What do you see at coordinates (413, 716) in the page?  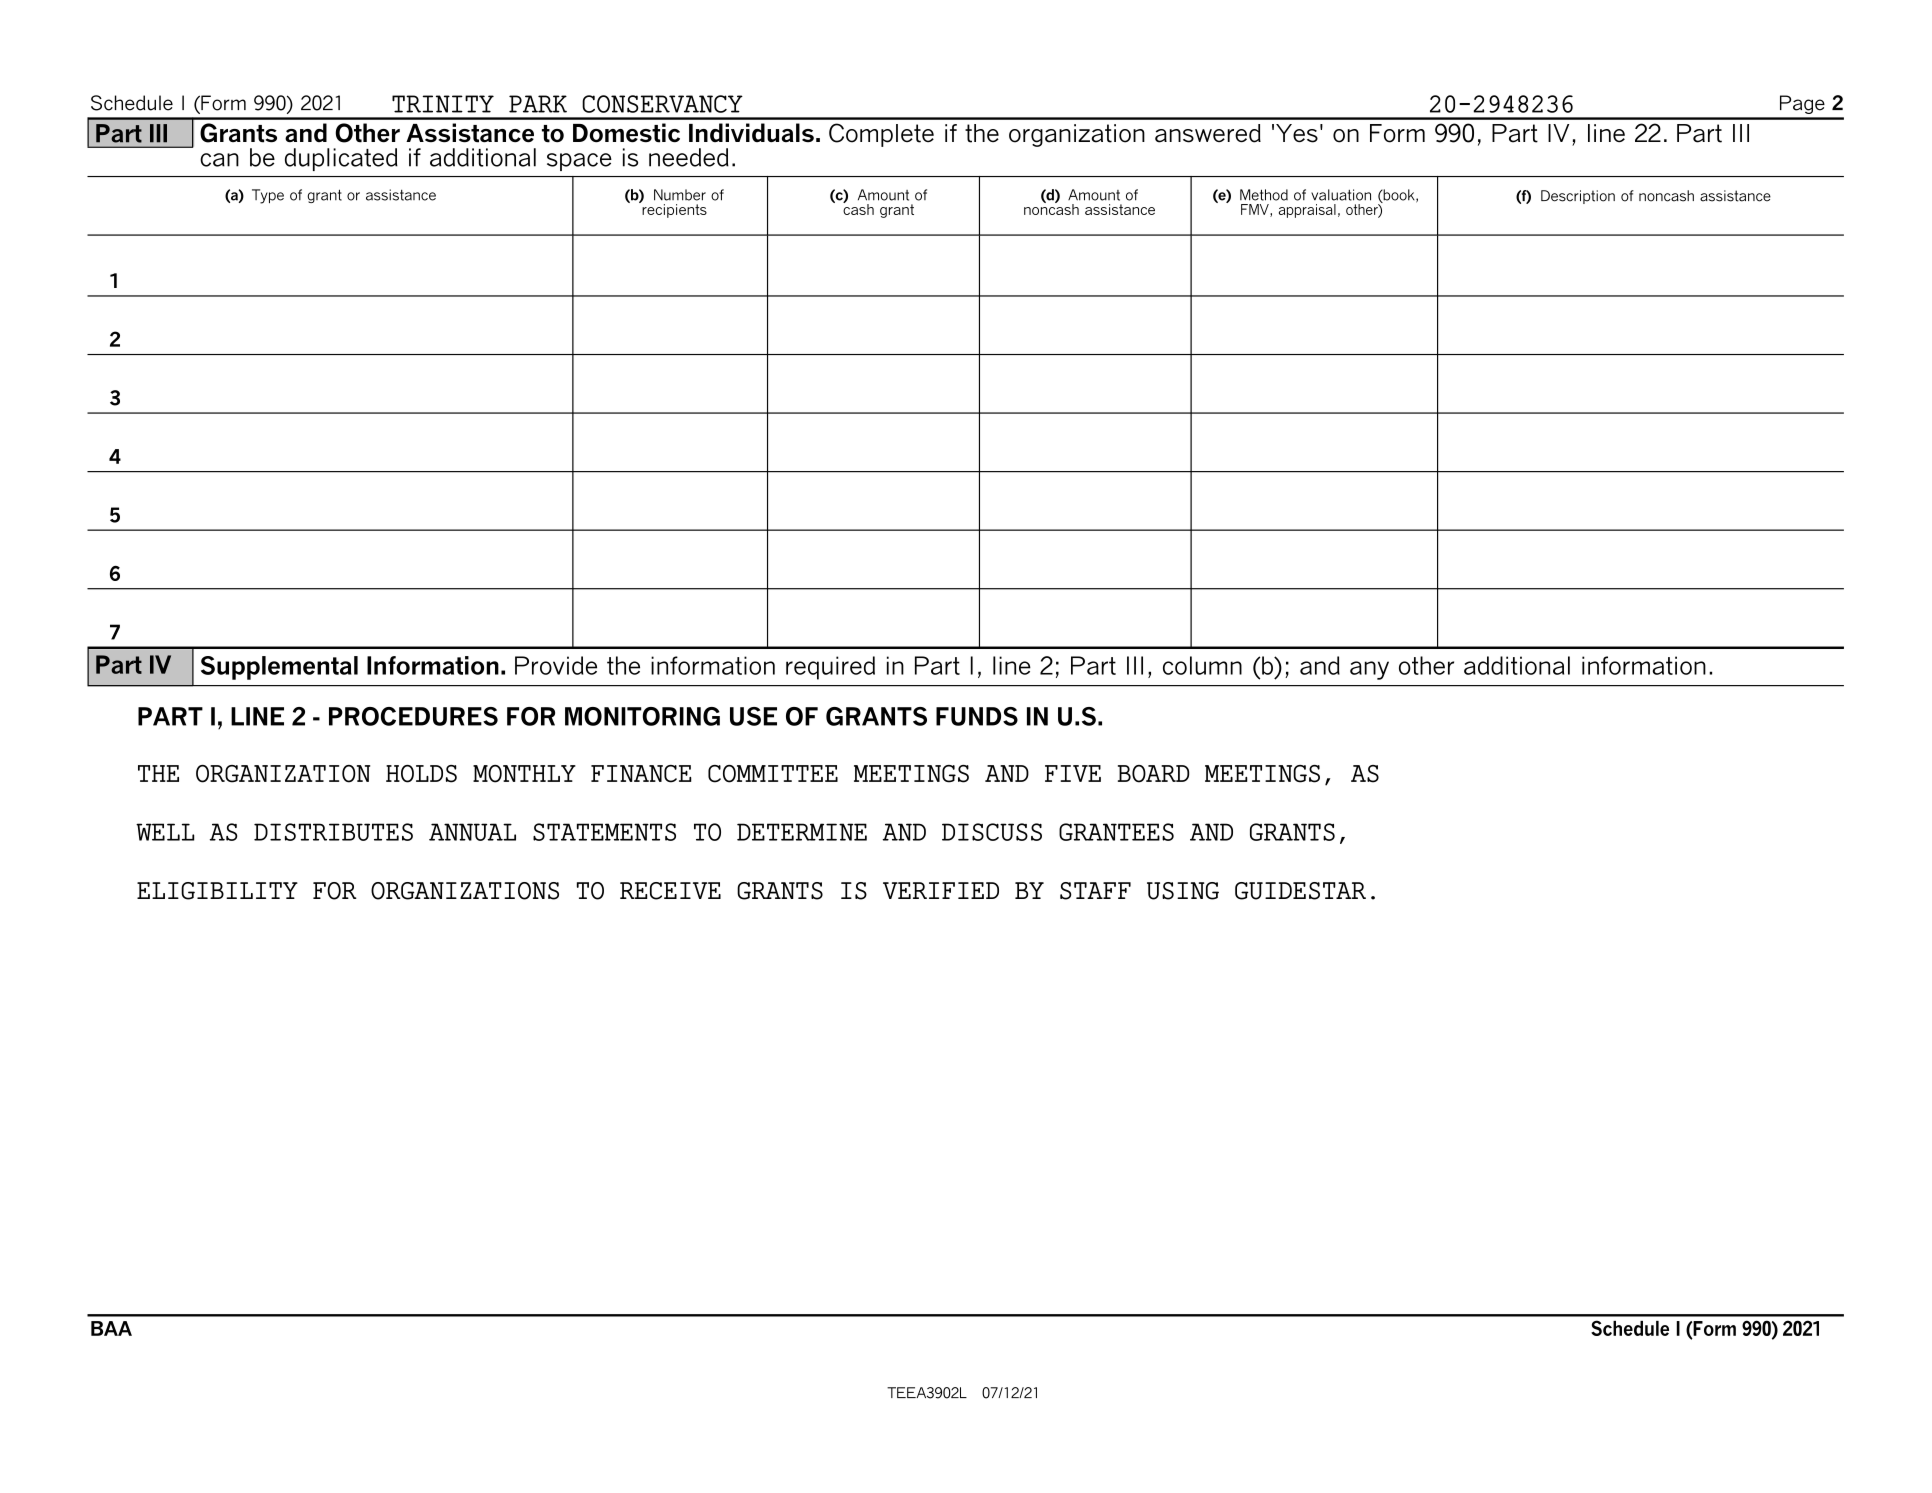 I see `PROCEDURES` at bounding box center [413, 716].
